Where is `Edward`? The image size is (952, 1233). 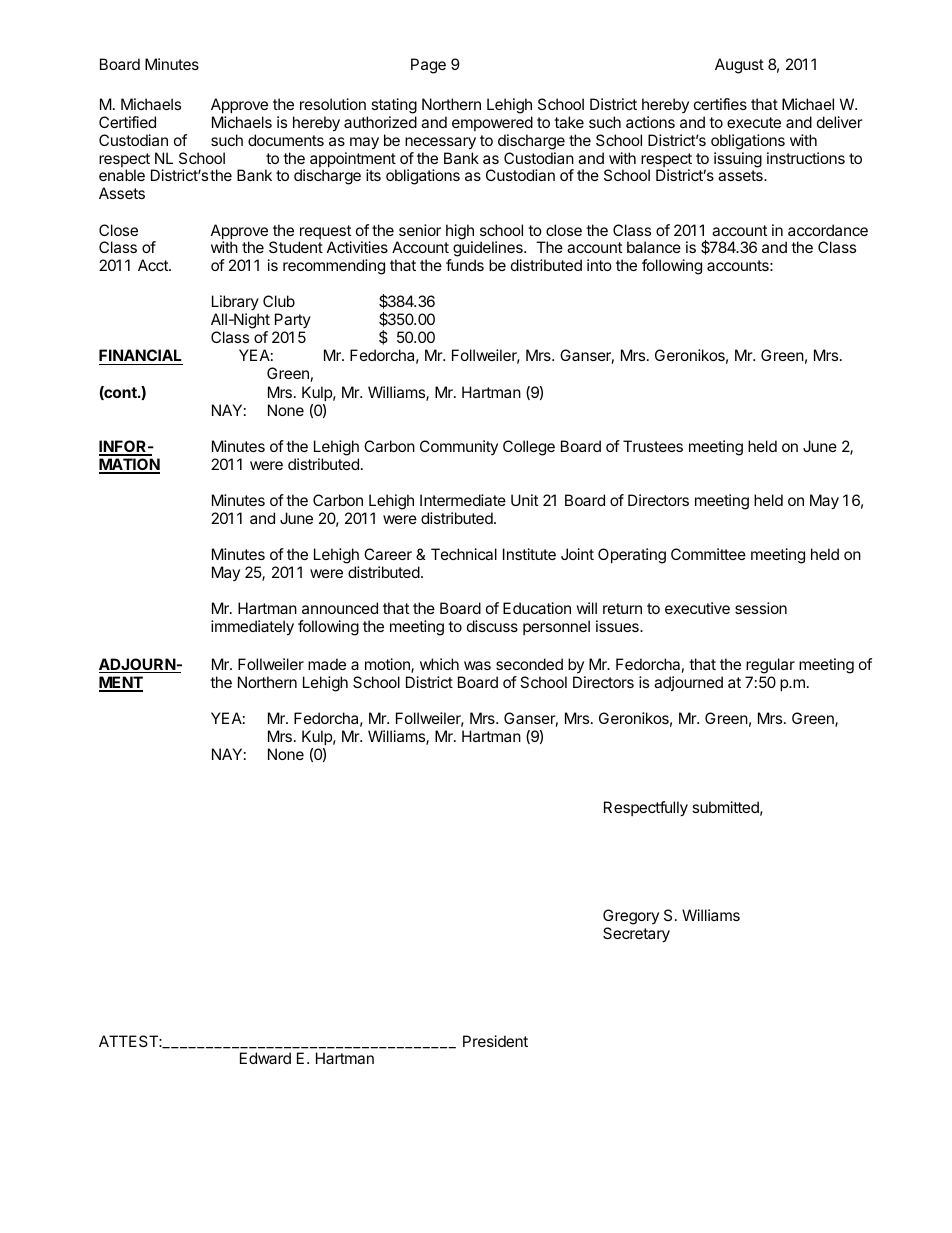 Edward is located at coordinates (265, 1058).
